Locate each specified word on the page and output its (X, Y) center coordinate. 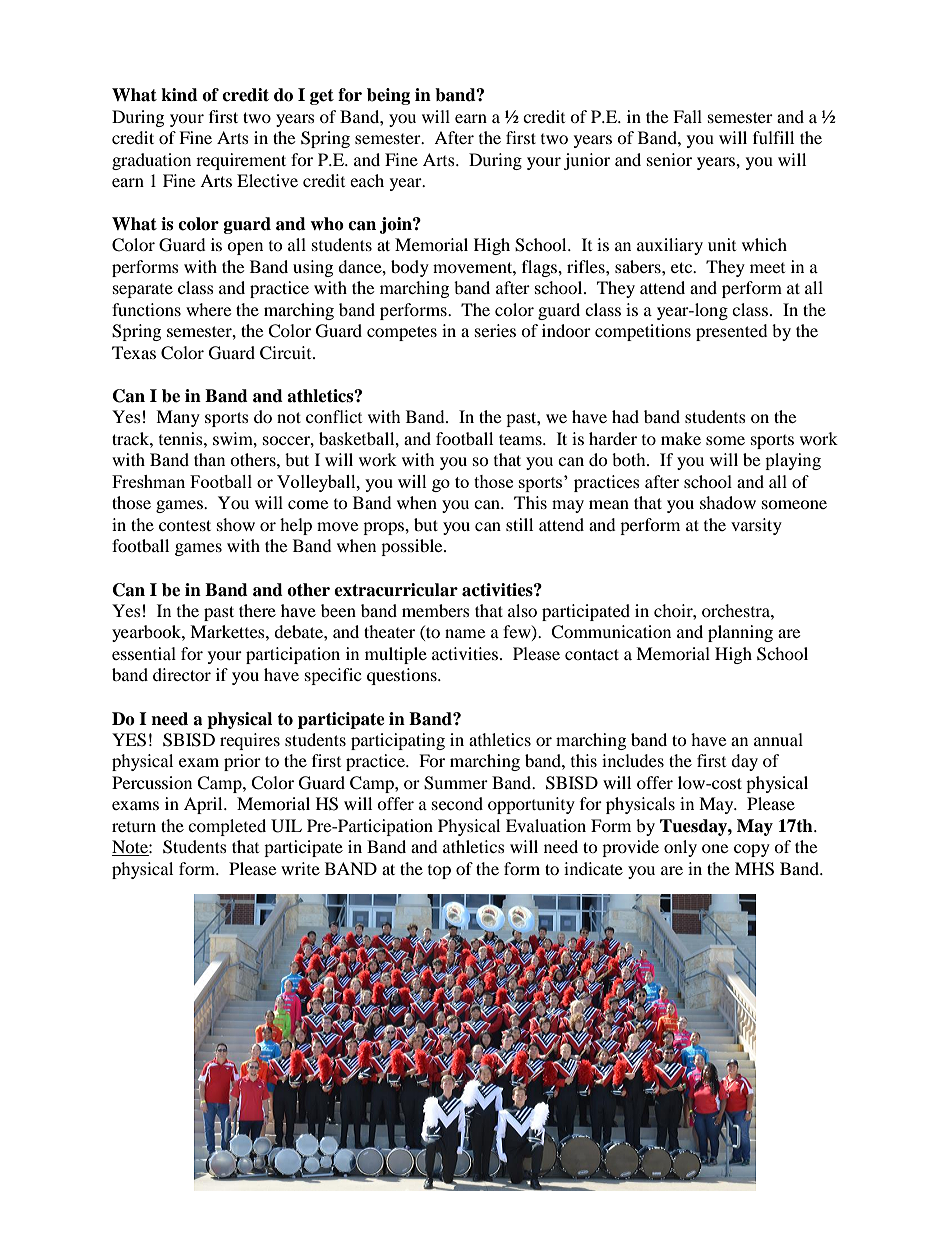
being (388, 96)
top (439, 872)
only (680, 848)
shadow (728, 502)
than (209, 459)
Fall (687, 116)
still (519, 524)
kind (179, 95)
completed (227, 827)
